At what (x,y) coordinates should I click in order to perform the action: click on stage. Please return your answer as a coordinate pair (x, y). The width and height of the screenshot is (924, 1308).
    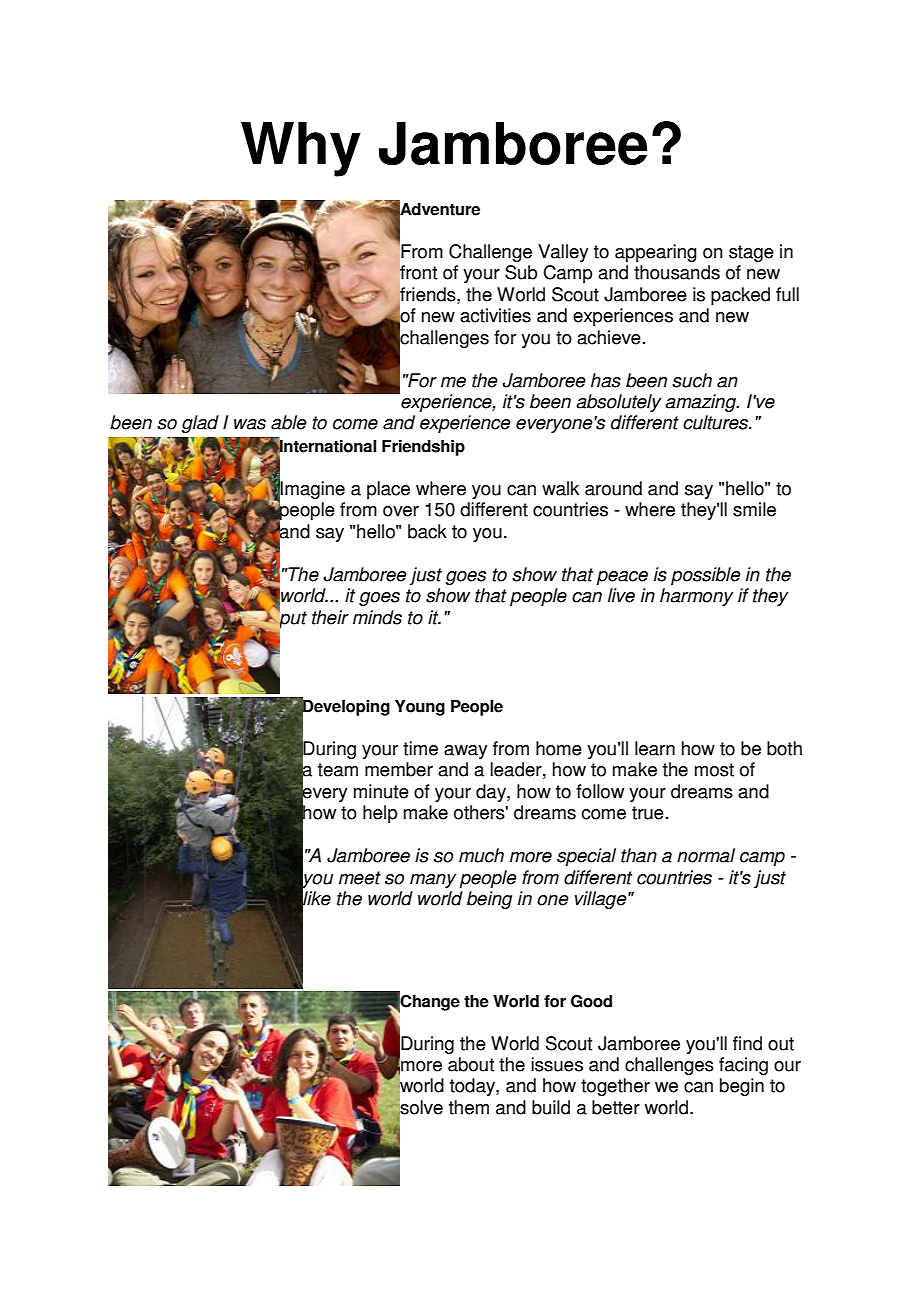
    Looking at the image, I should click on (751, 253).
